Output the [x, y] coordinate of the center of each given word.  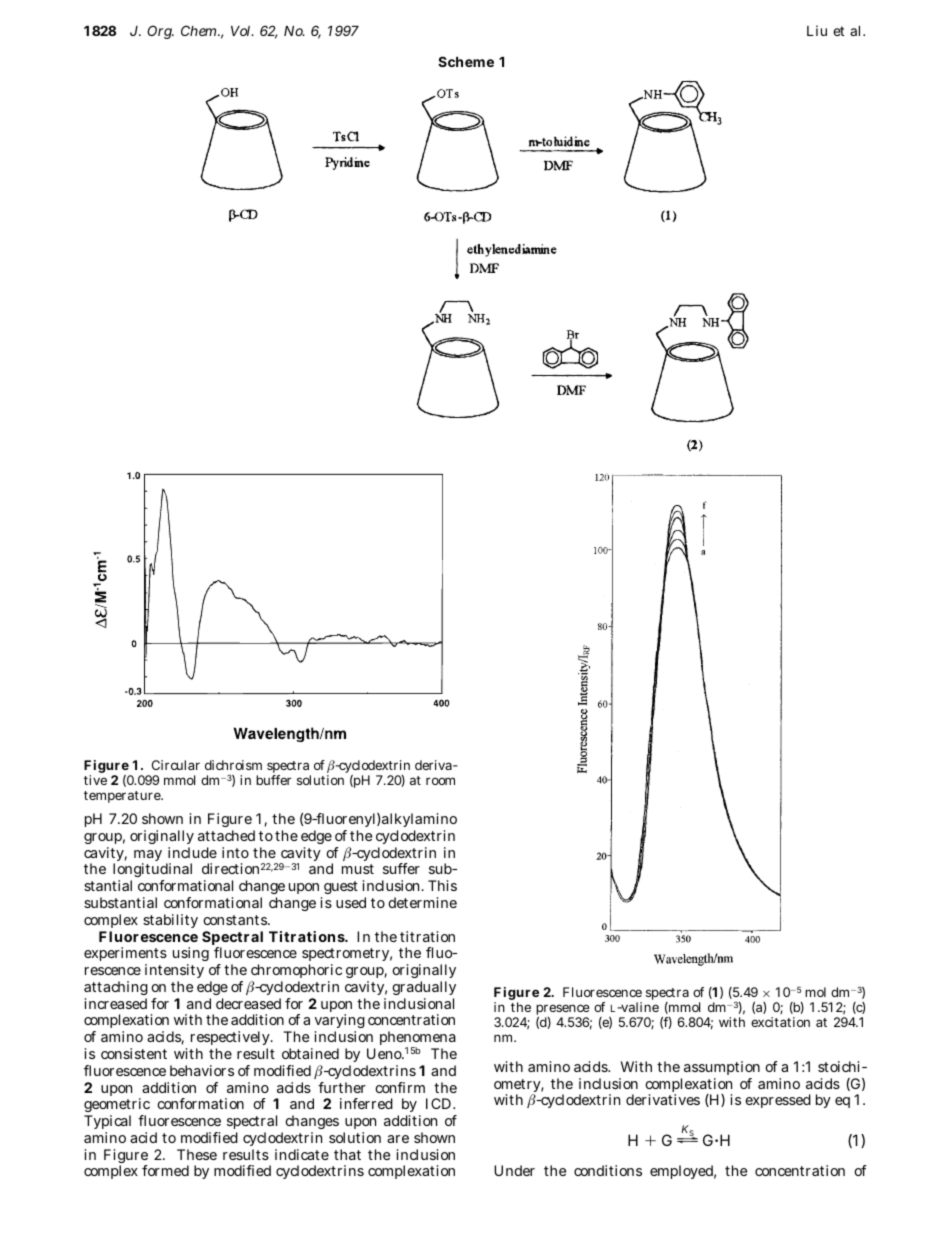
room [440, 781]
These [197, 1154]
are [398, 1139]
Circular [176, 765]
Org [160, 32]
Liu [817, 30]
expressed [778, 1101]
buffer [273, 780]
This [442, 885]
